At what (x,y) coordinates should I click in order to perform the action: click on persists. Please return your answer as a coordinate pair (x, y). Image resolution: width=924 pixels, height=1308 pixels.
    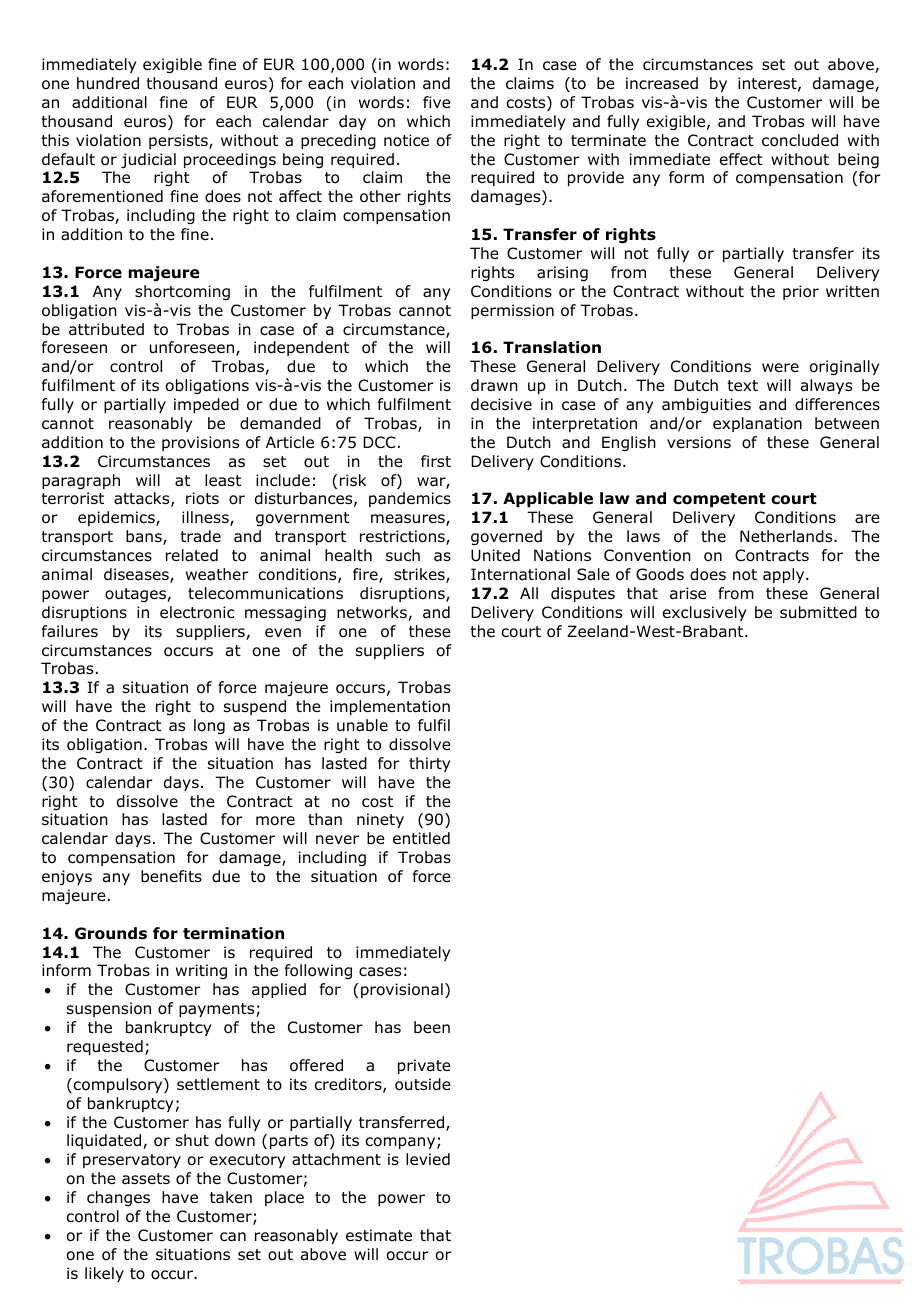
    Looking at the image, I should click on (179, 141).
